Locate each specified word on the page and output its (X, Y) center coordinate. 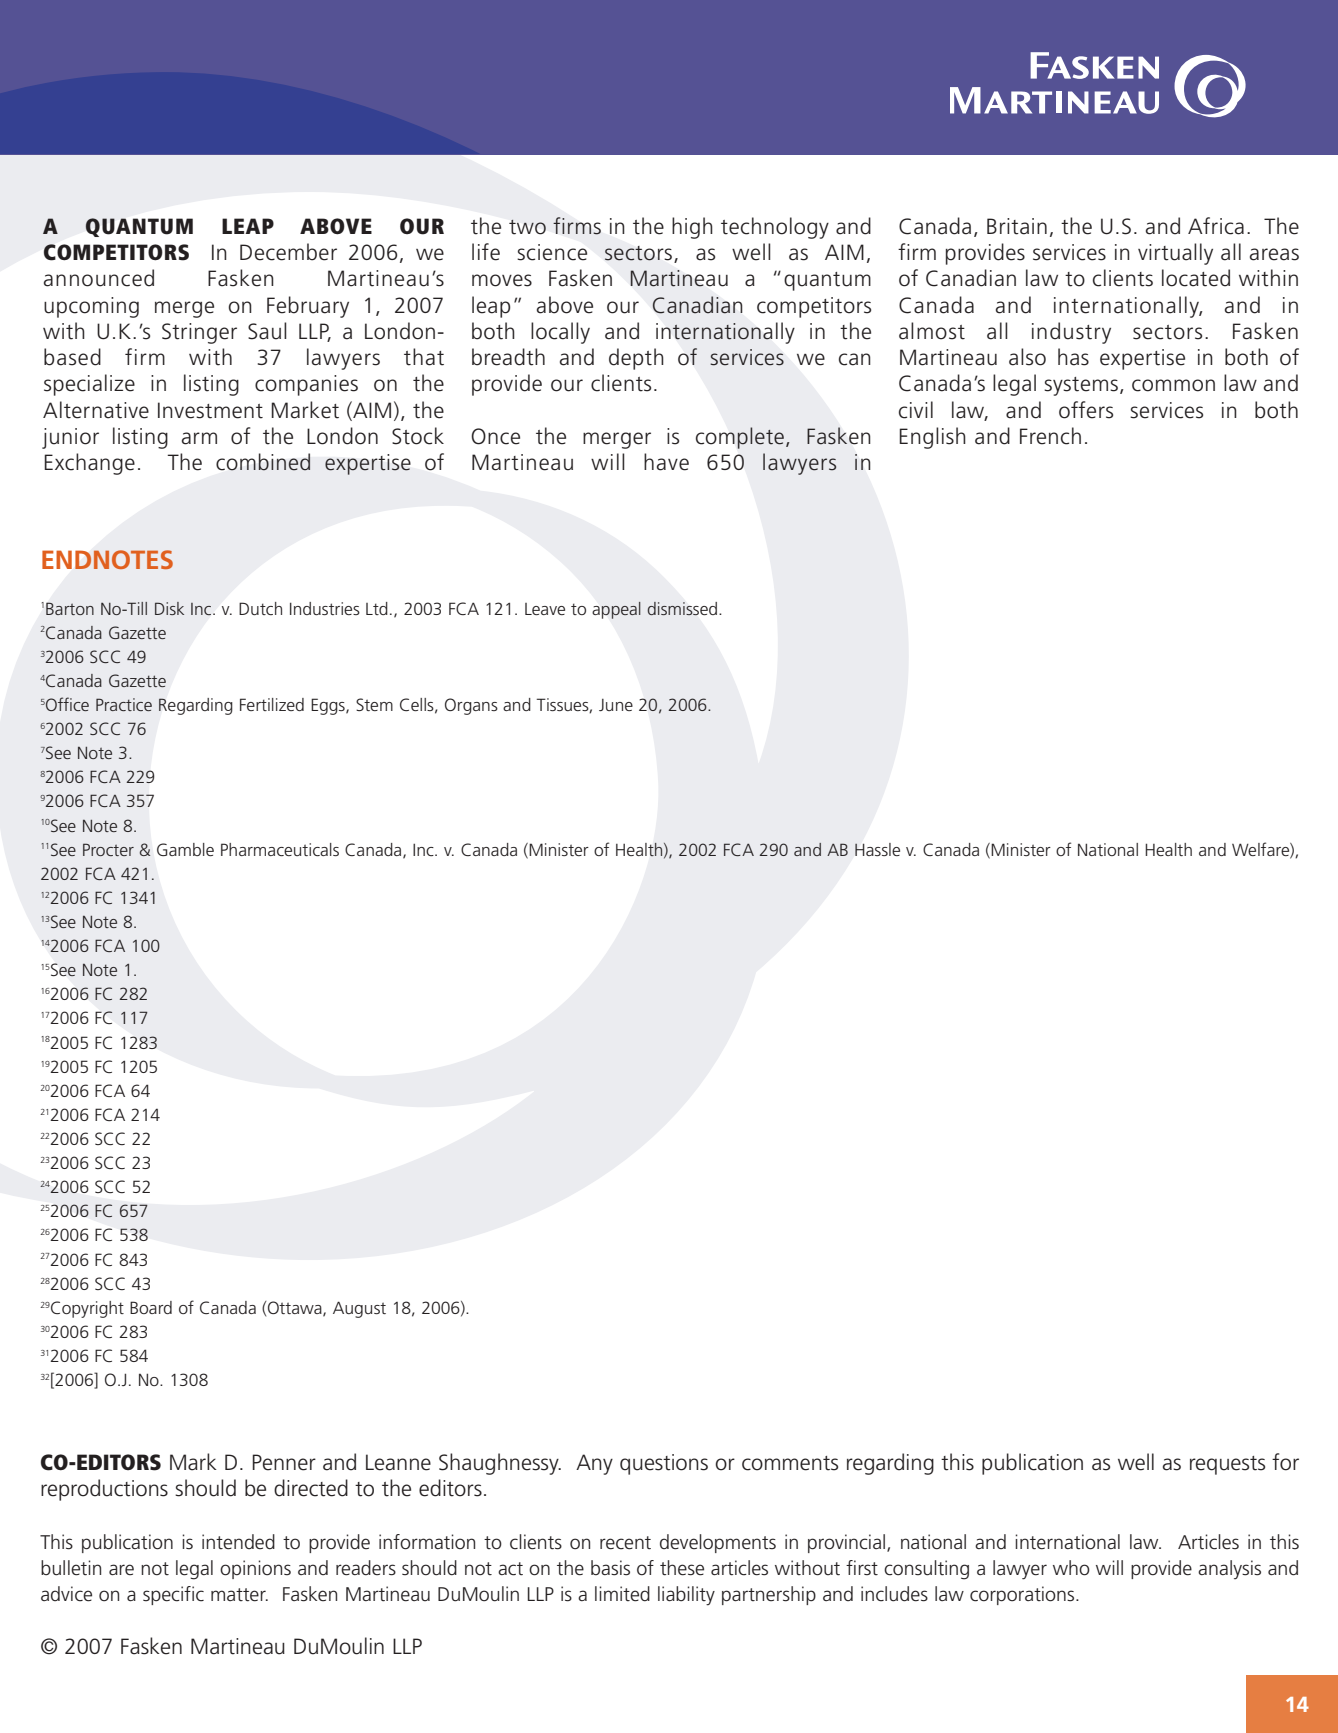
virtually (1175, 254)
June (616, 705)
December (288, 252)
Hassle (877, 849)
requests (1227, 1465)
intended (238, 1542)
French (1050, 436)
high (692, 228)
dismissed (682, 608)
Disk (169, 608)
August (359, 1309)
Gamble (185, 849)
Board (151, 1307)
